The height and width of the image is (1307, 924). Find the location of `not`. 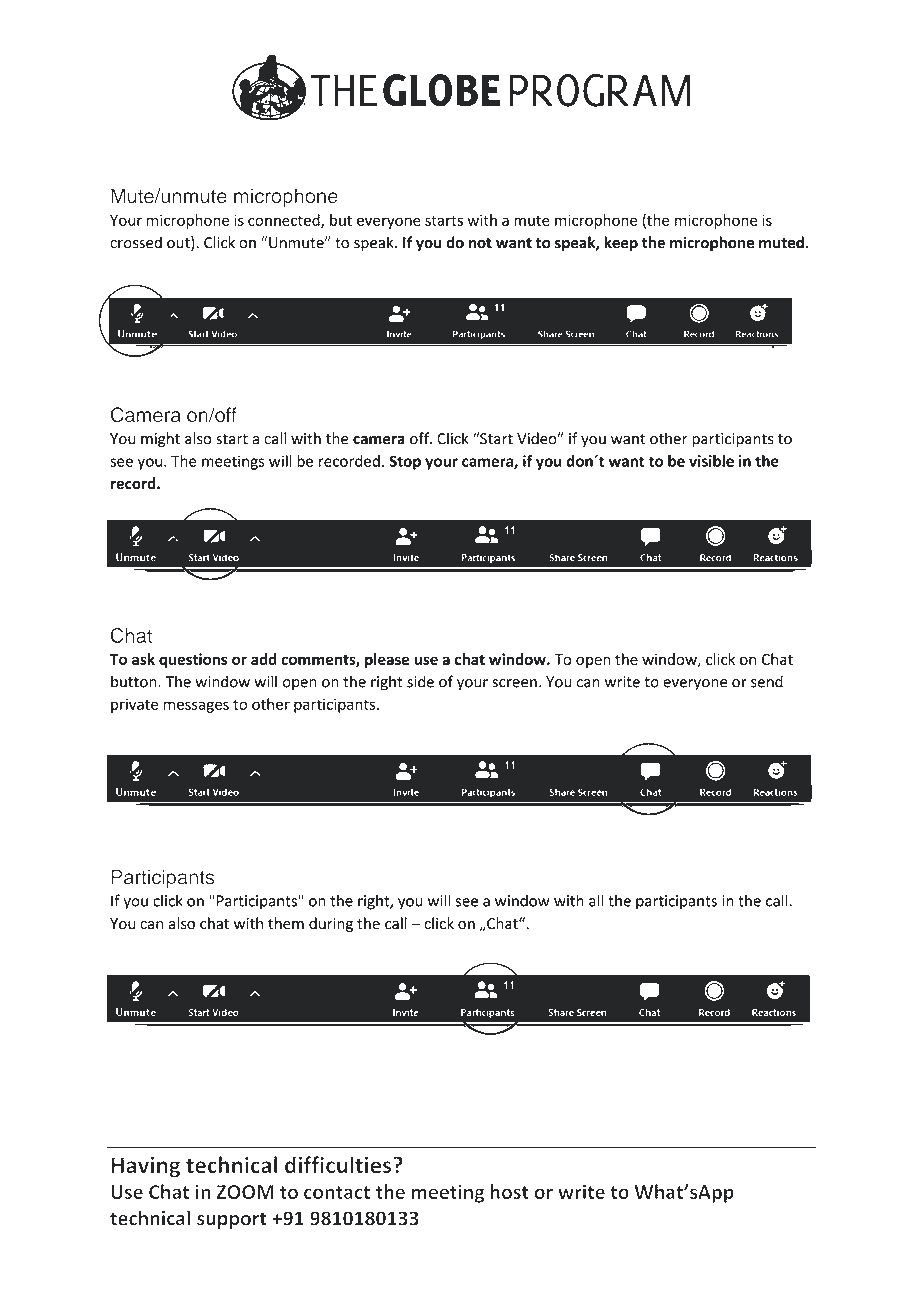

not is located at coordinates (480, 243).
